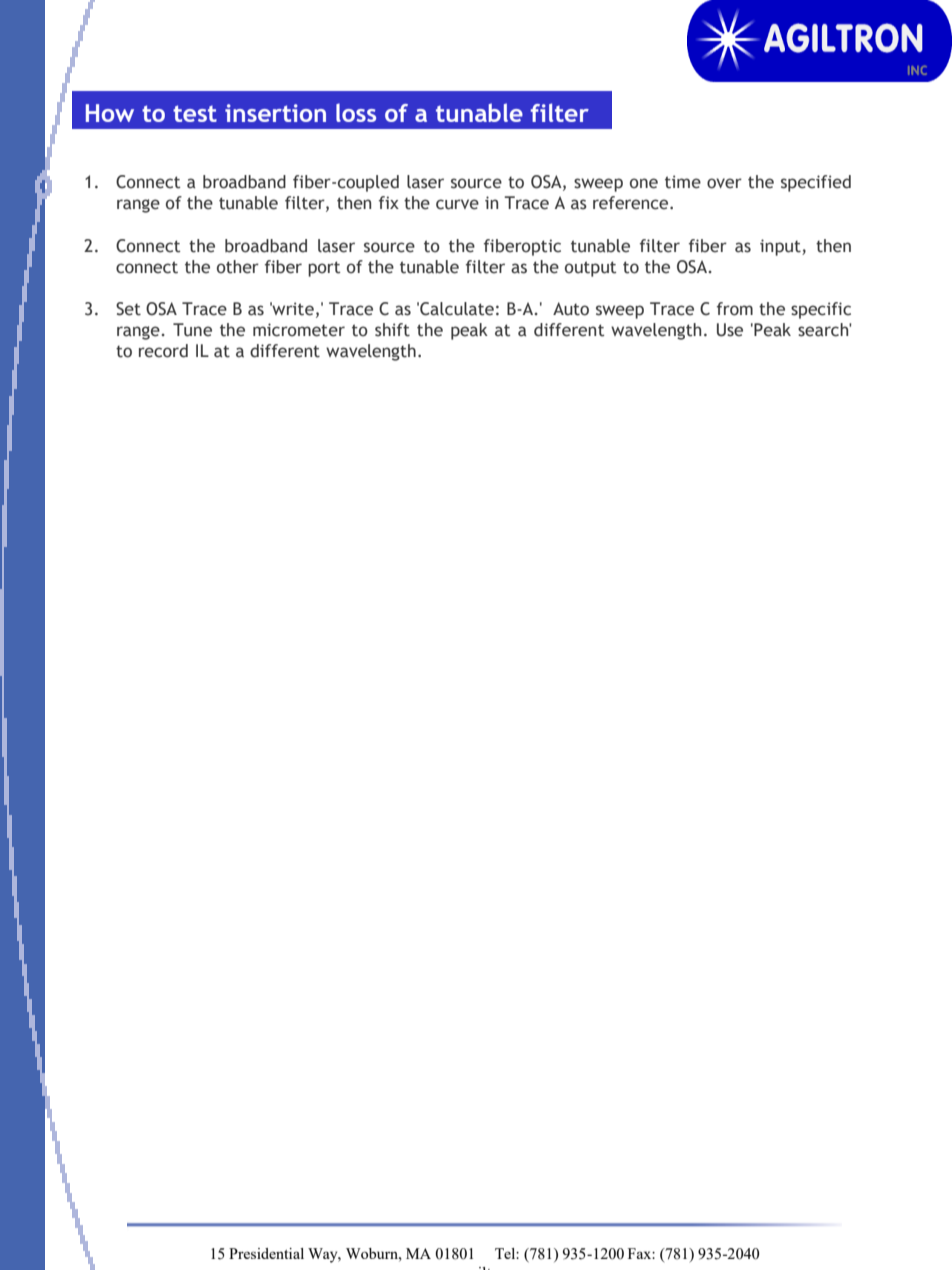 The height and width of the screenshot is (1270, 952). What do you see at coordinates (457, 204) in the screenshot?
I see `curve` at bounding box center [457, 204].
